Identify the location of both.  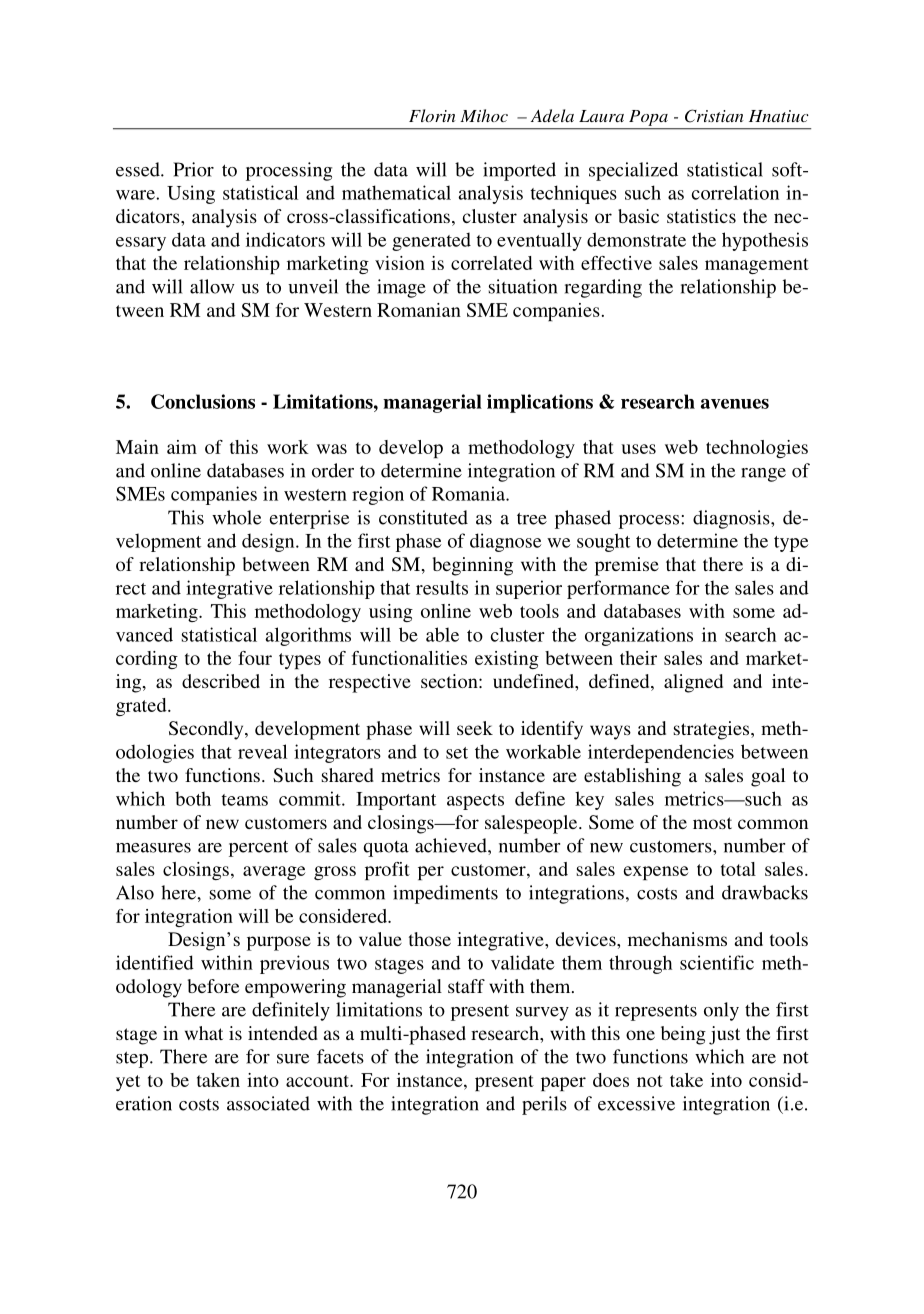
(193, 798).
